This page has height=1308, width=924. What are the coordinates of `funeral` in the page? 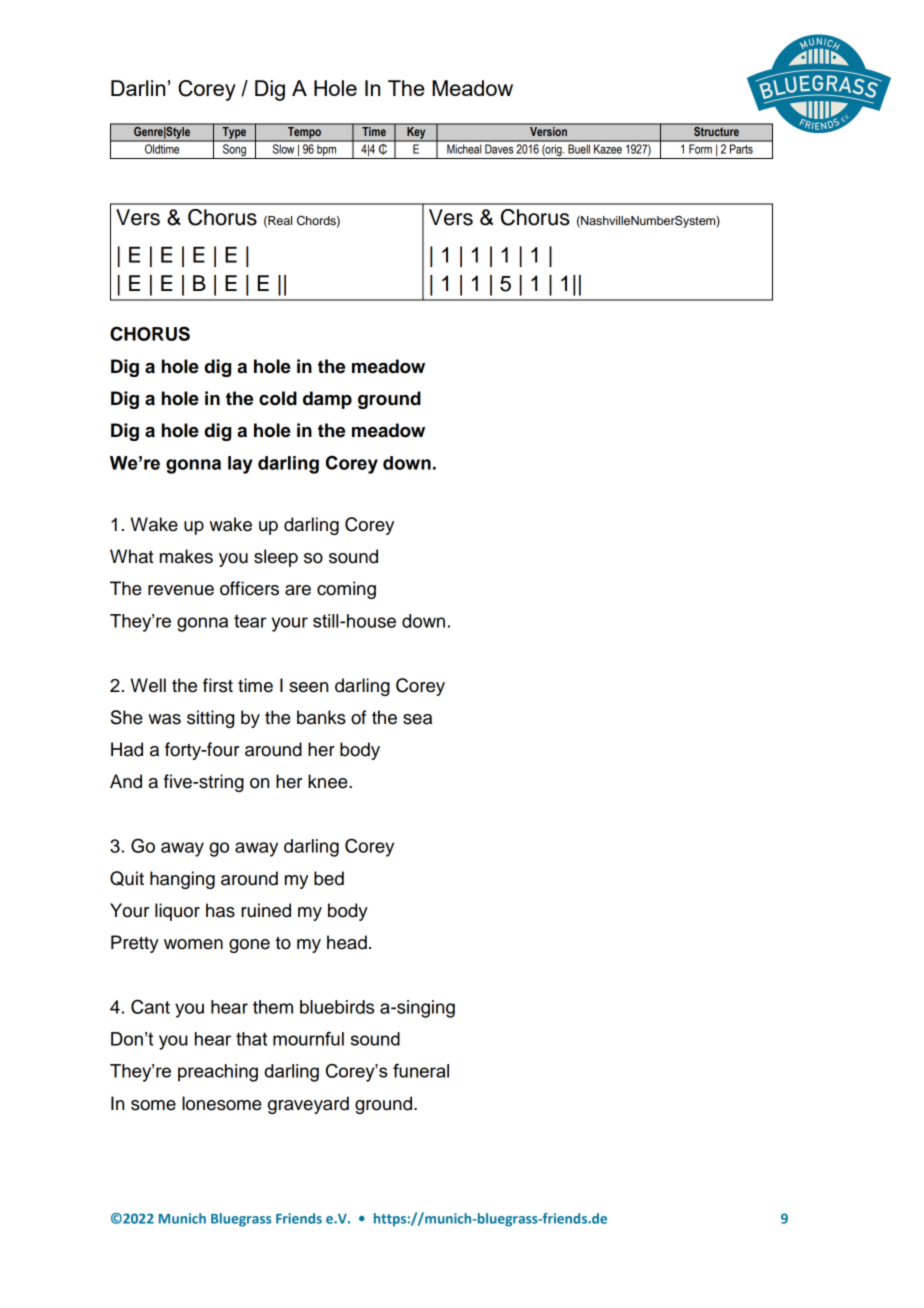 It's located at (421, 1071).
